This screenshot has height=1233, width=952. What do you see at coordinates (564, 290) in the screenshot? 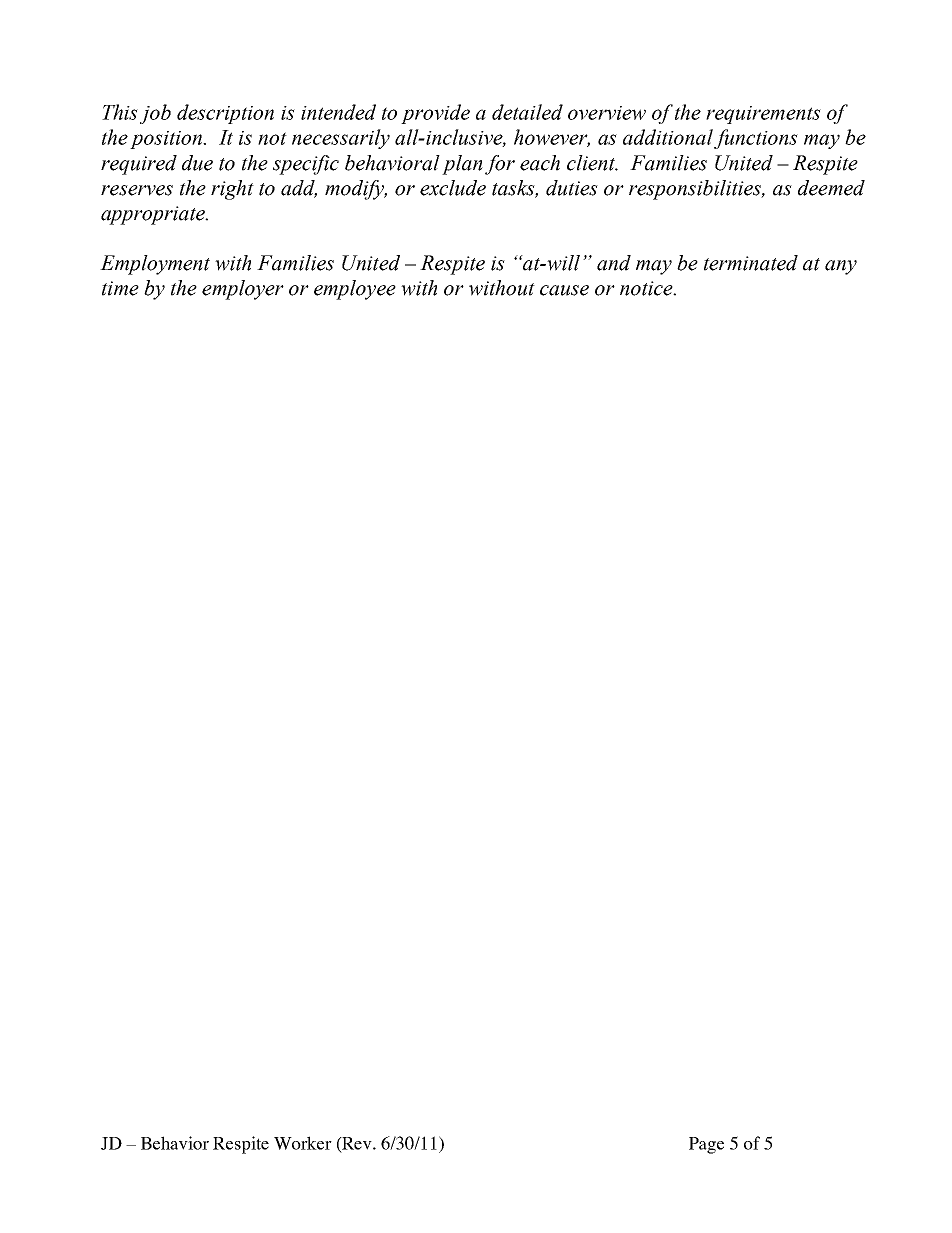
I see `cause` at bounding box center [564, 290].
